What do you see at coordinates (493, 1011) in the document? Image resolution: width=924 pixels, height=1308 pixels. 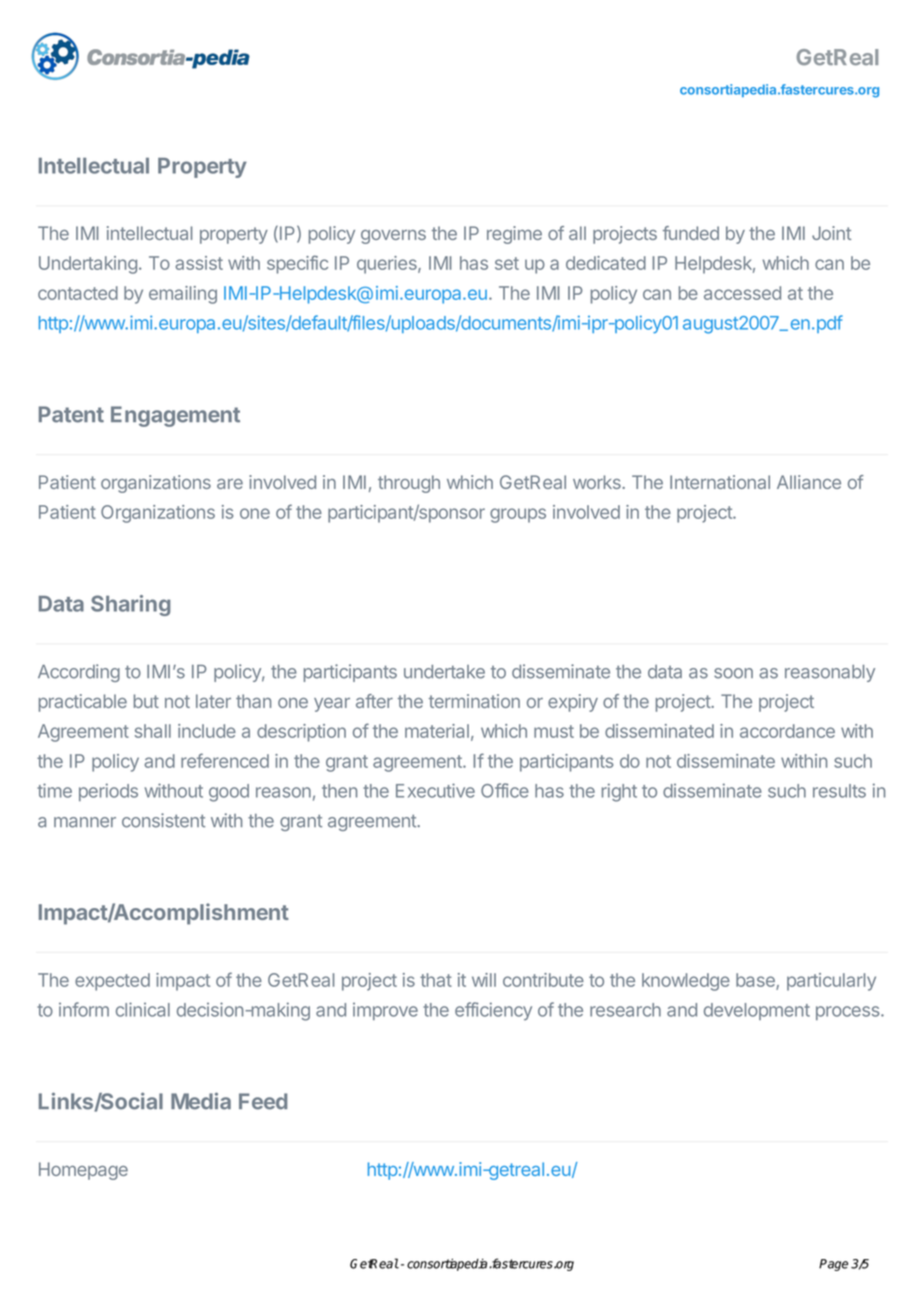 I see `efficiency` at bounding box center [493, 1011].
